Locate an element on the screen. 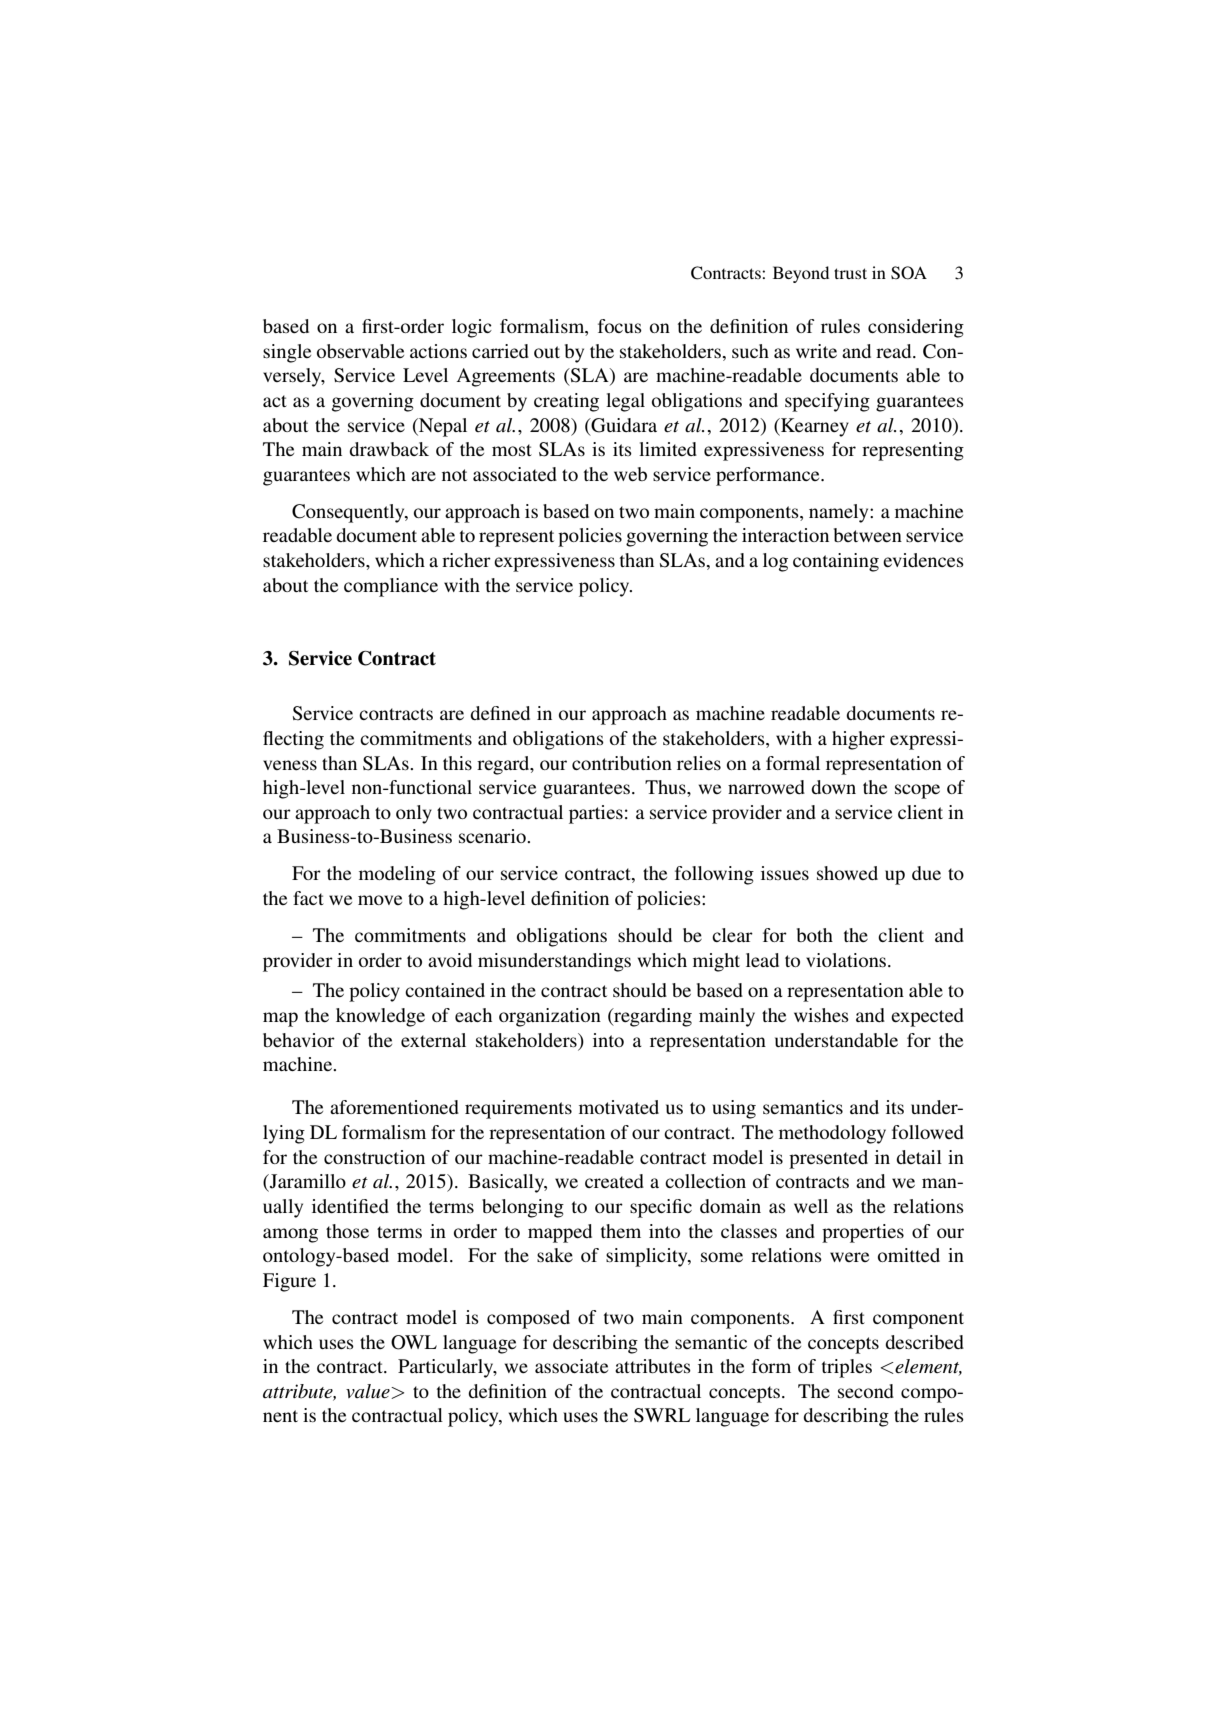  only is located at coordinates (414, 814).
